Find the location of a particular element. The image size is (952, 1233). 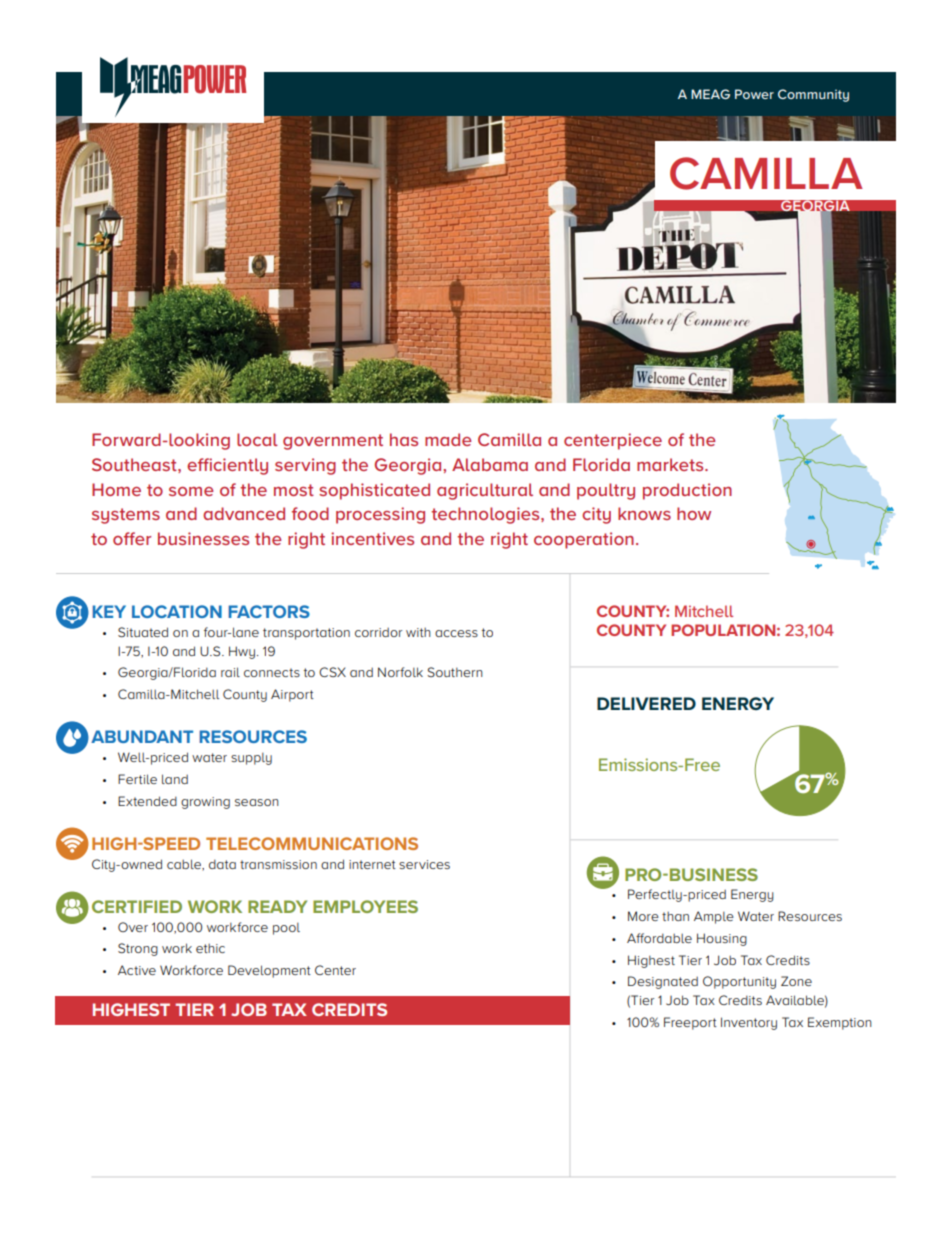

rail is located at coordinates (230, 672).
